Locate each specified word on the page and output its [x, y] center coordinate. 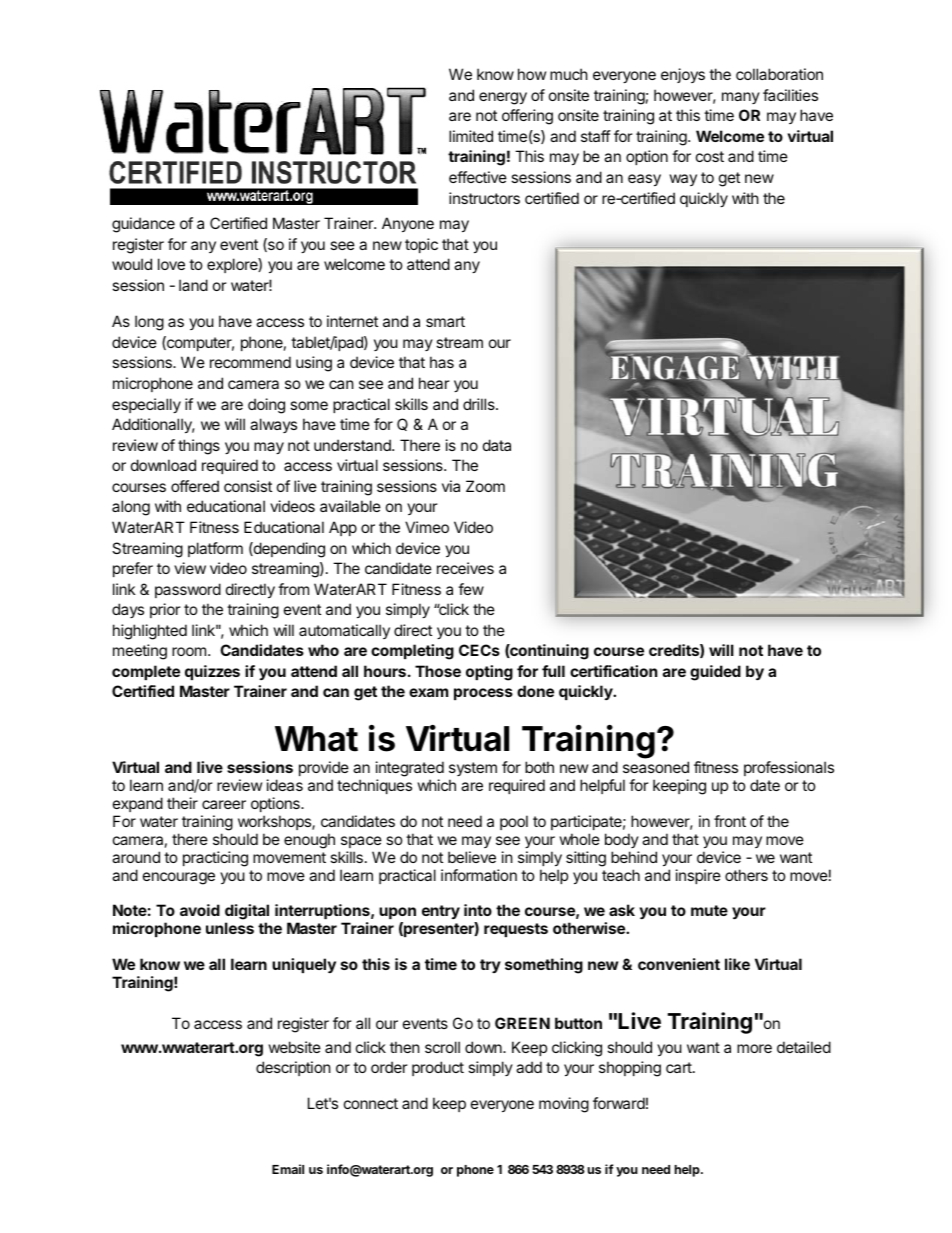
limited [471, 136]
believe [472, 857]
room [189, 651]
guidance [143, 225]
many [741, 98]
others [746, 875]
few [471, 589]
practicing [215, 859]
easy [644, 180]
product [438, 1068]
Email [288, 1169]
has [442, 362]
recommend [250, 362]
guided [715, 673]
